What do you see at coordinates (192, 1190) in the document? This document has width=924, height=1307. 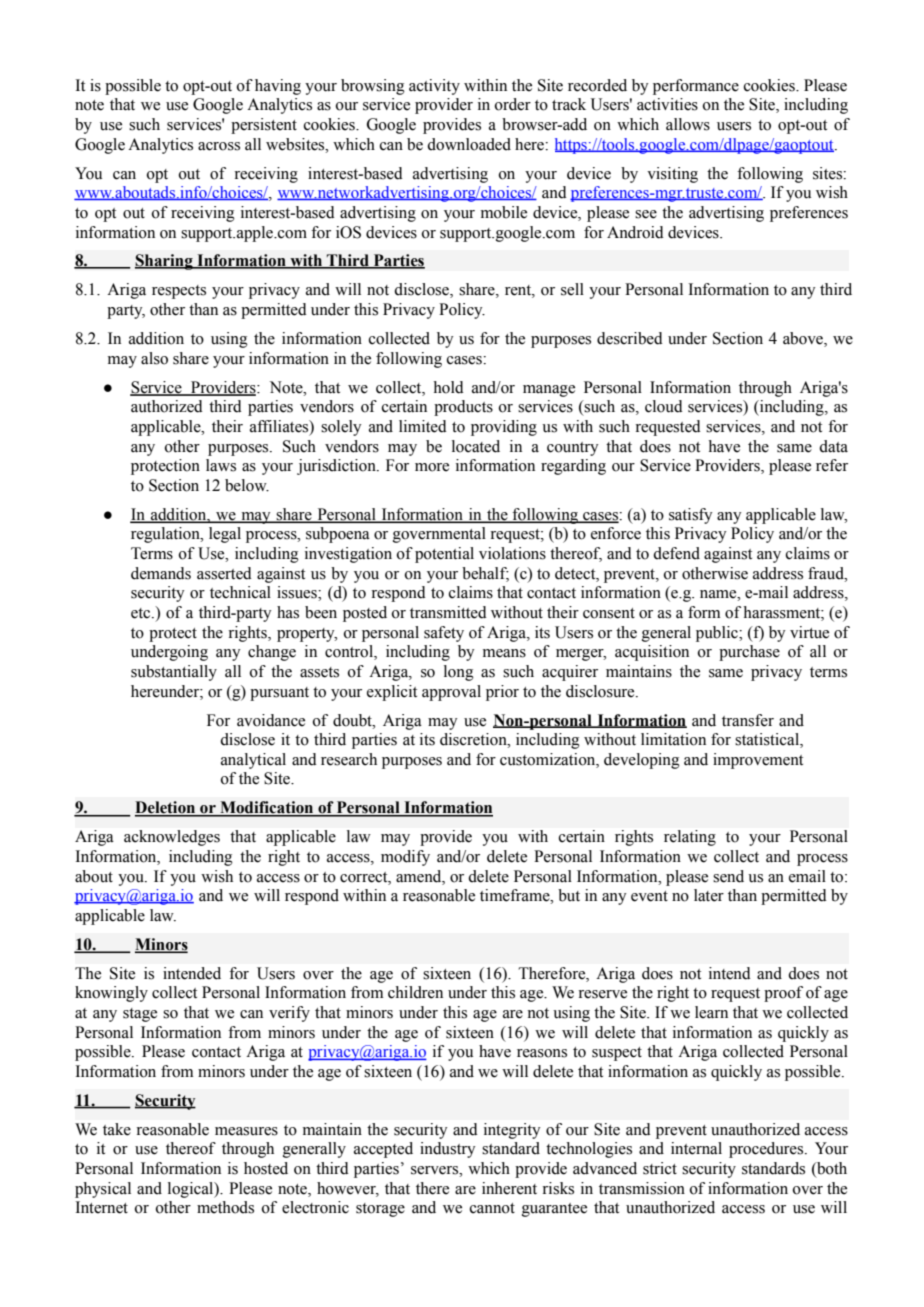 I see `logical` at bounding box center [192, 1190].
